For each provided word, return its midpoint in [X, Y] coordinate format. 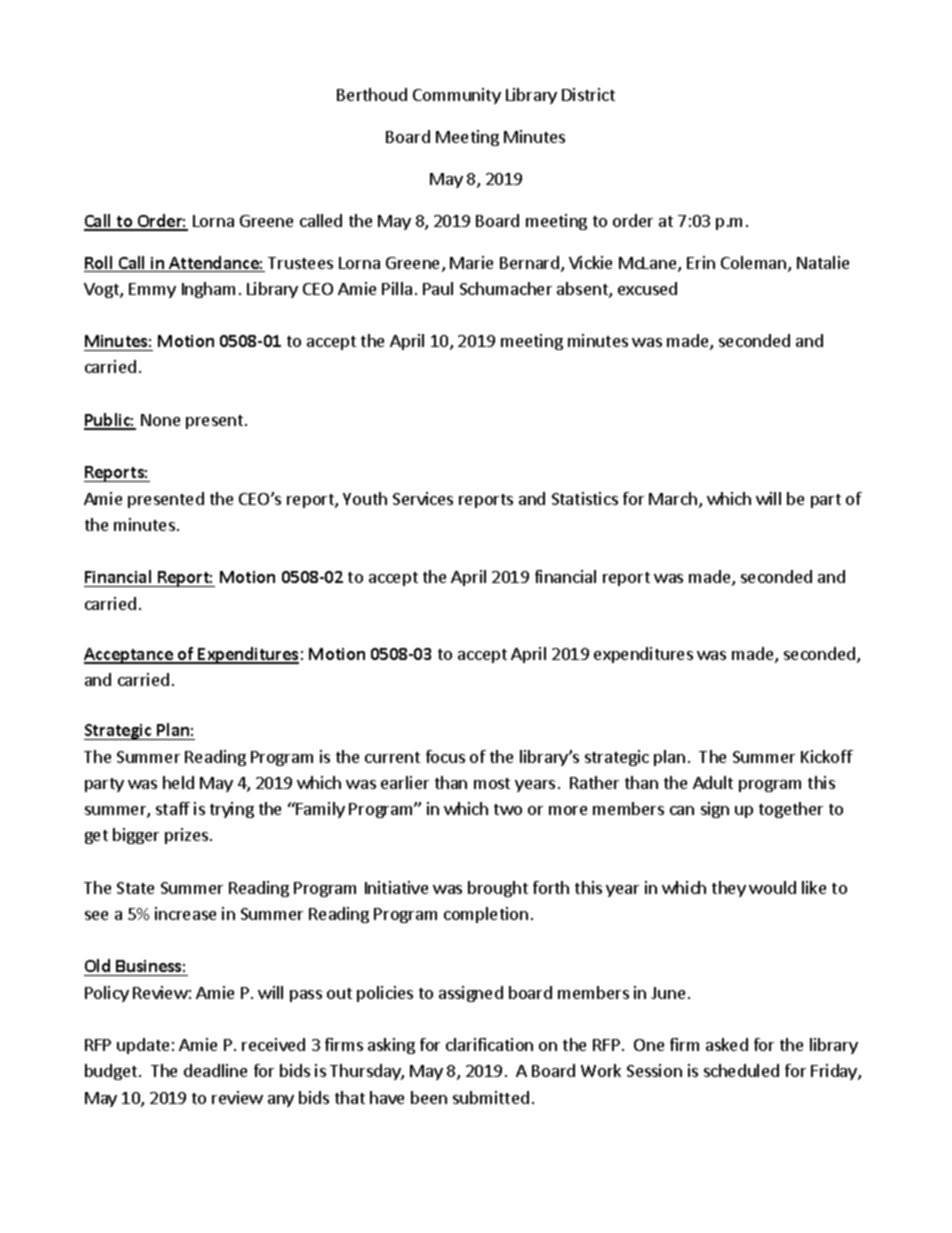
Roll [99, 264]
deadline [215, 1070]
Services [423, 498]
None [160, 420]
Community [457, 96]
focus [445, 756]
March [673, 498]
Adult [713, 782]
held [178, 782]
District [588, 94]
